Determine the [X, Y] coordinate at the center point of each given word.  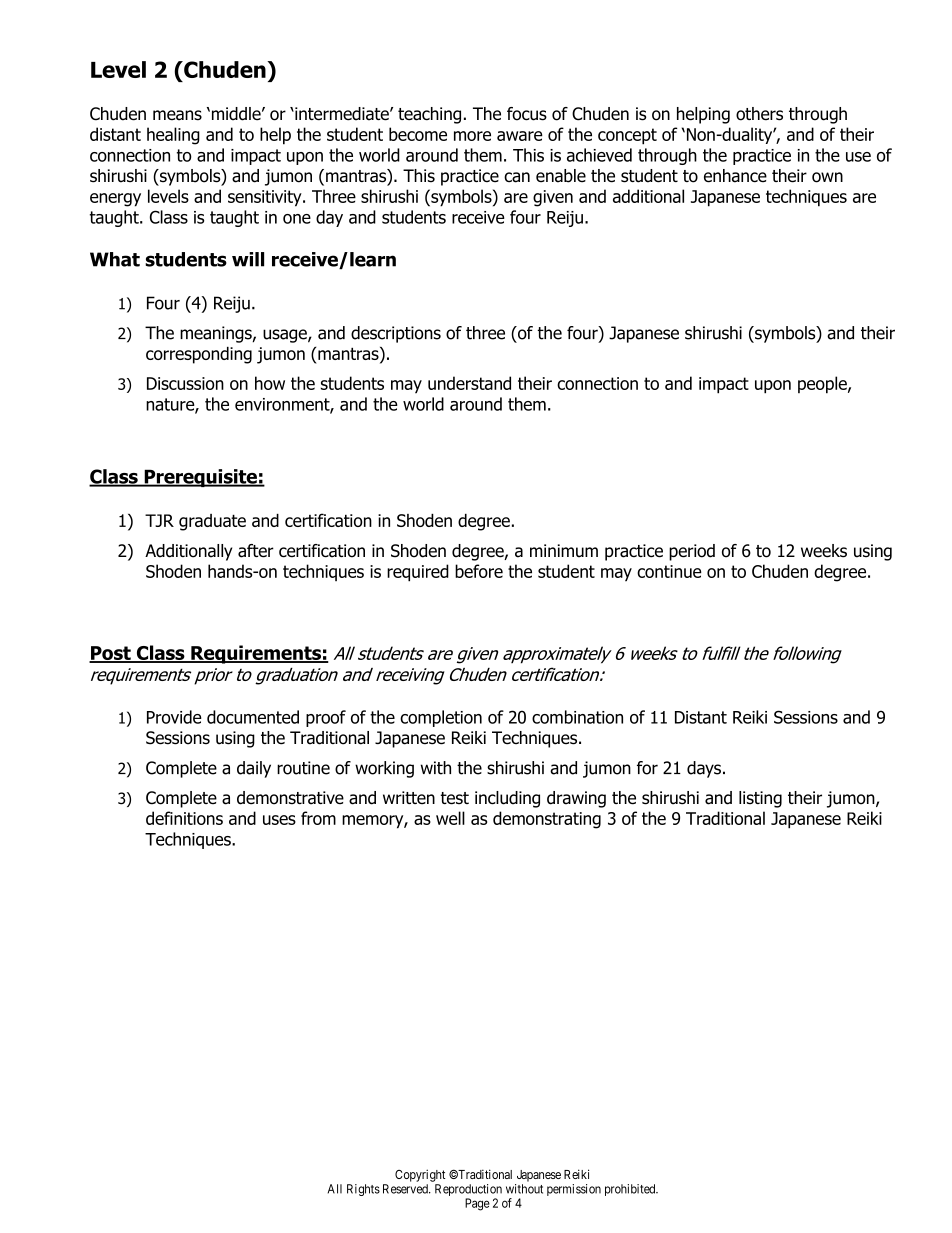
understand [469, 383]
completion [441, 718]
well [450, 818]
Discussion [185, 383]
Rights [363, 1190]
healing [173, 136]
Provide [174, 717]
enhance [735, 176]
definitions [184, 818]
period [692, 552]
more [472, 136]
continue [669, 571]
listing [760, 799]
